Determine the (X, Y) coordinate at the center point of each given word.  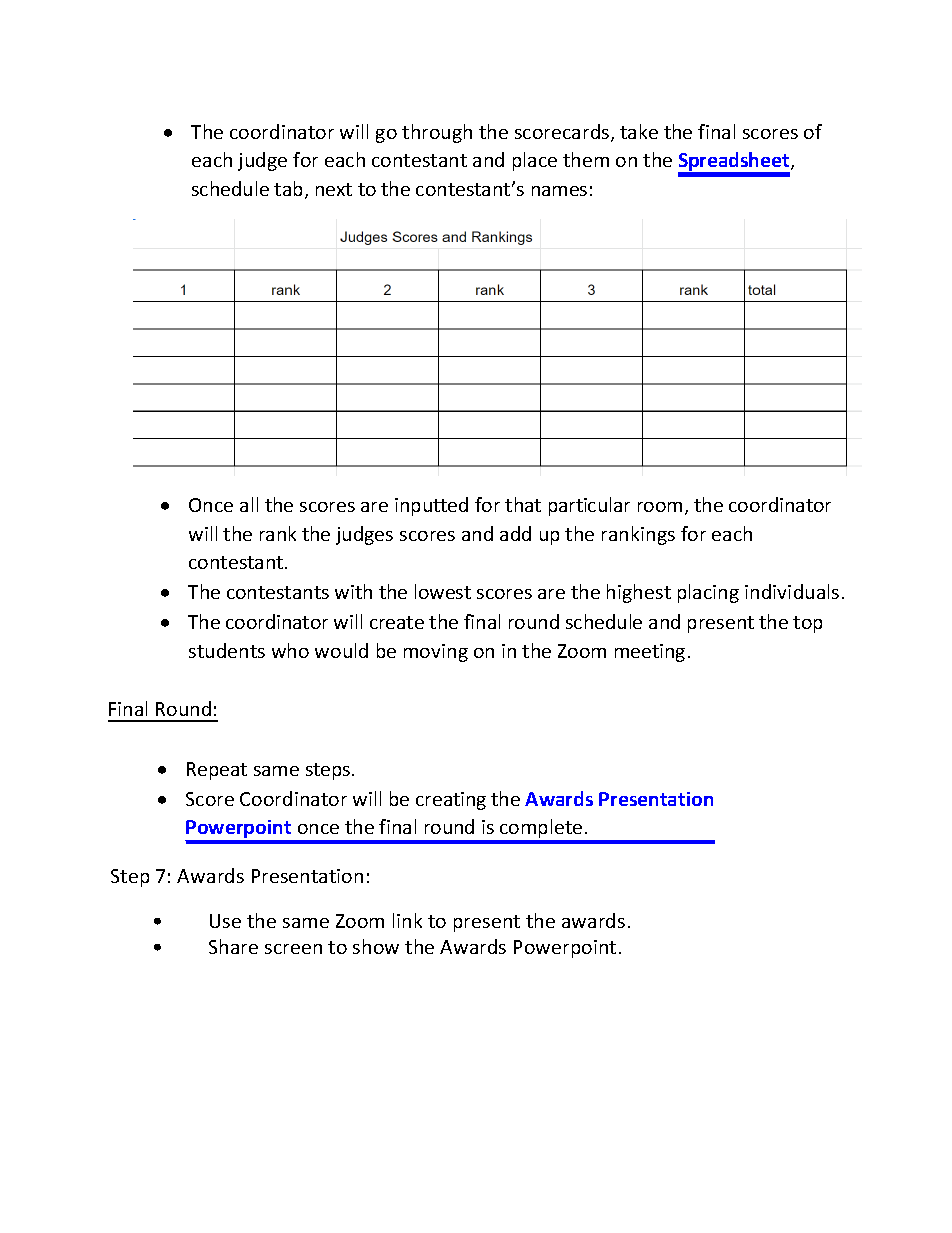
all (249, 504)
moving (436, 653)
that (523, 504)
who (290, 650)
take (639, 131)
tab (290, 190)
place (535, 161)
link (407, 920)
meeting (650, 653)
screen (293, 949)
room (660, 507)
